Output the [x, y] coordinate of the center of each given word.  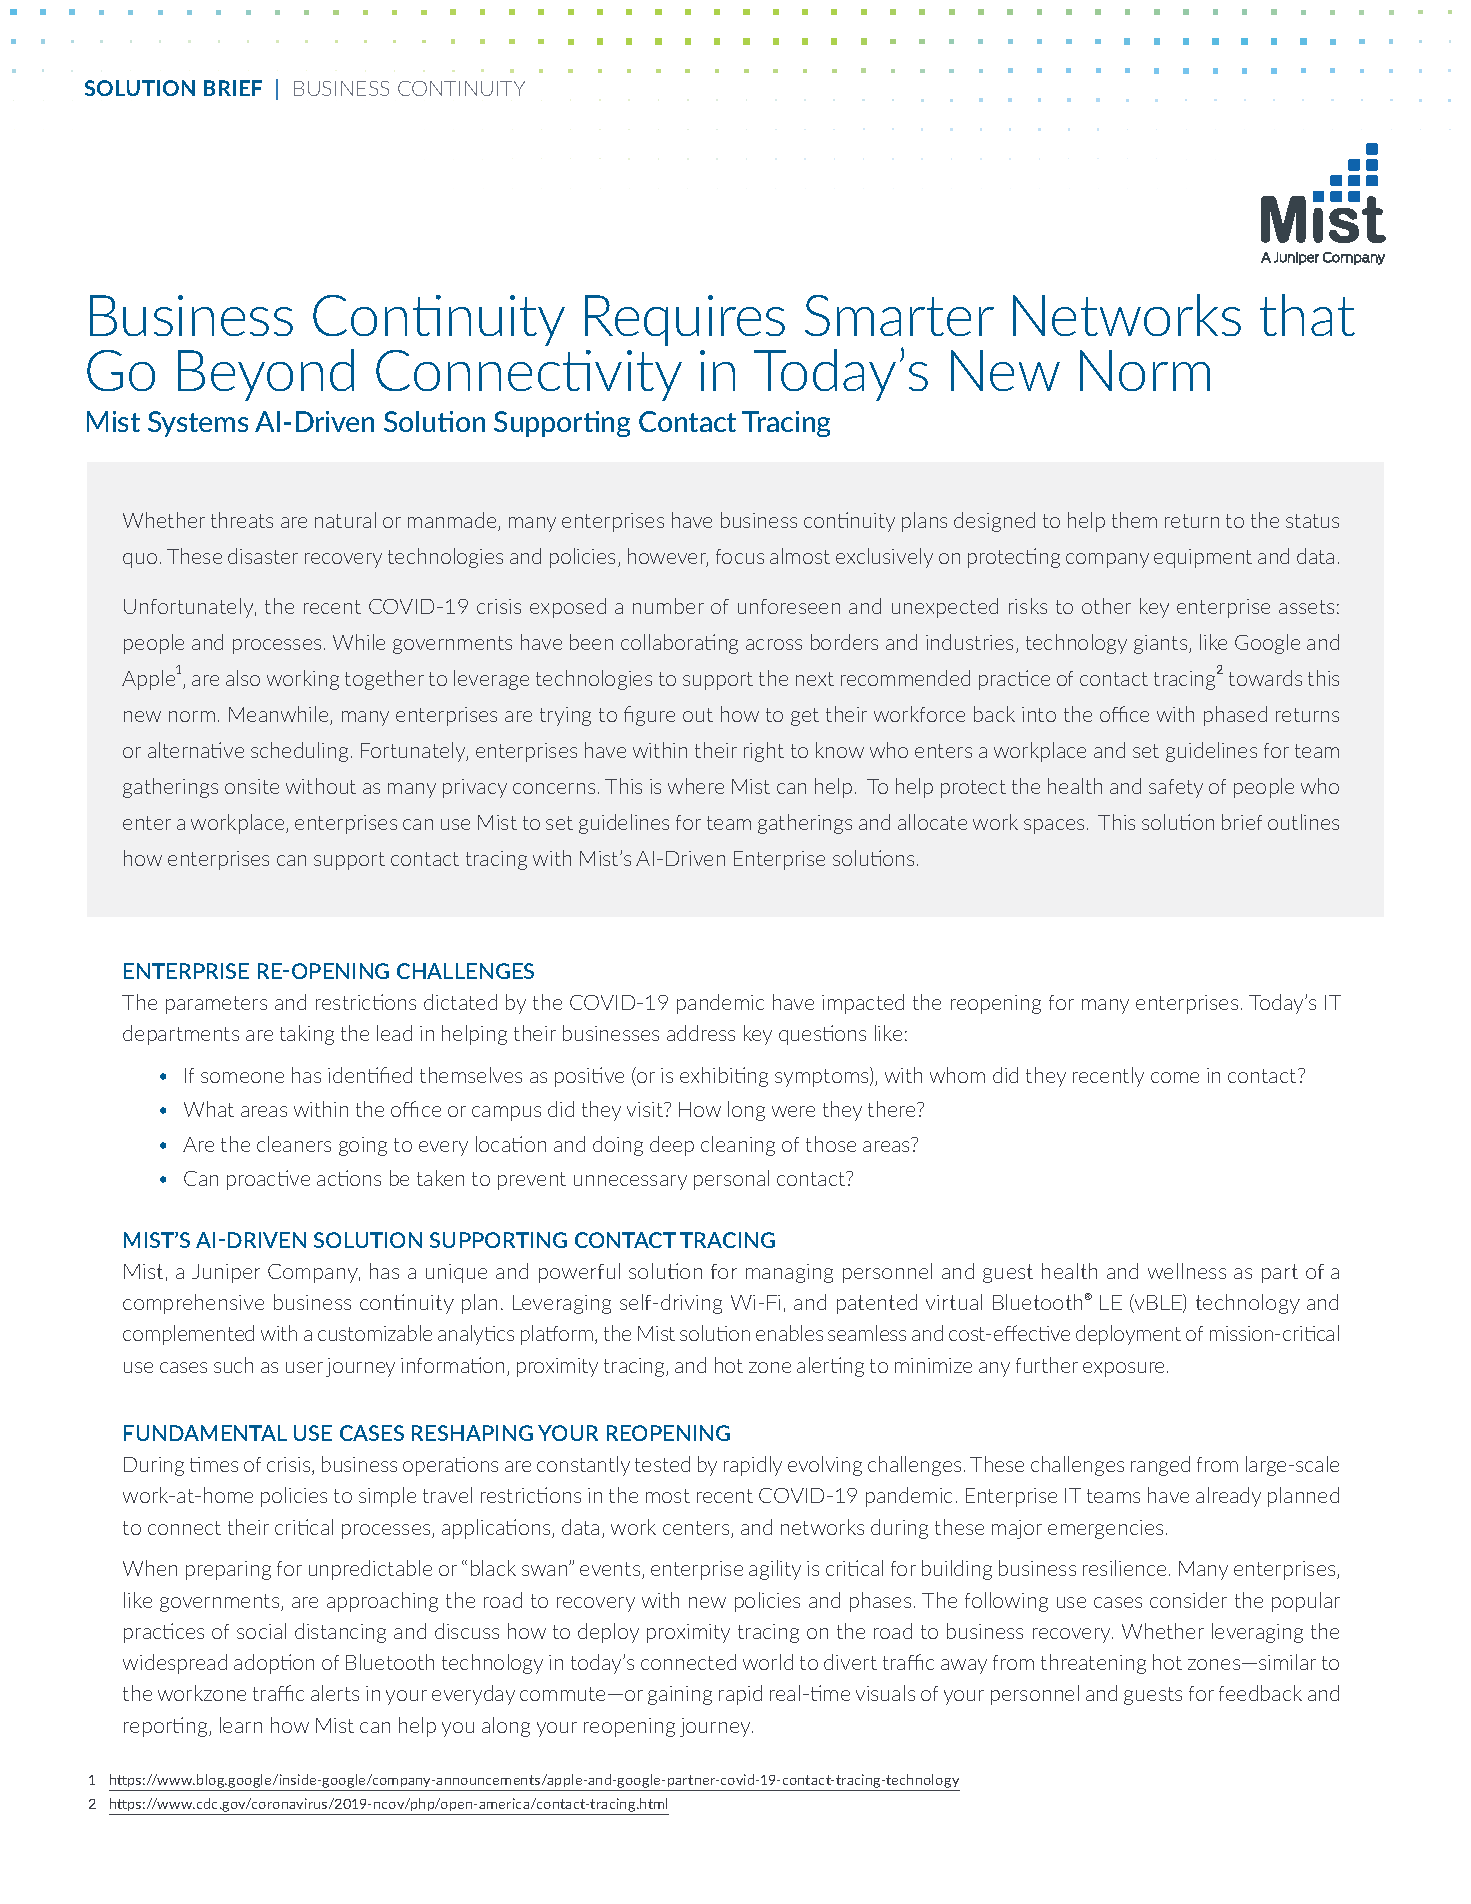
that [1307, 315]
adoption [274, 1664]
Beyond [266, 375]
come [1175, 1077]
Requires [685, 320]
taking [307, 1035]
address [701, 1033]
